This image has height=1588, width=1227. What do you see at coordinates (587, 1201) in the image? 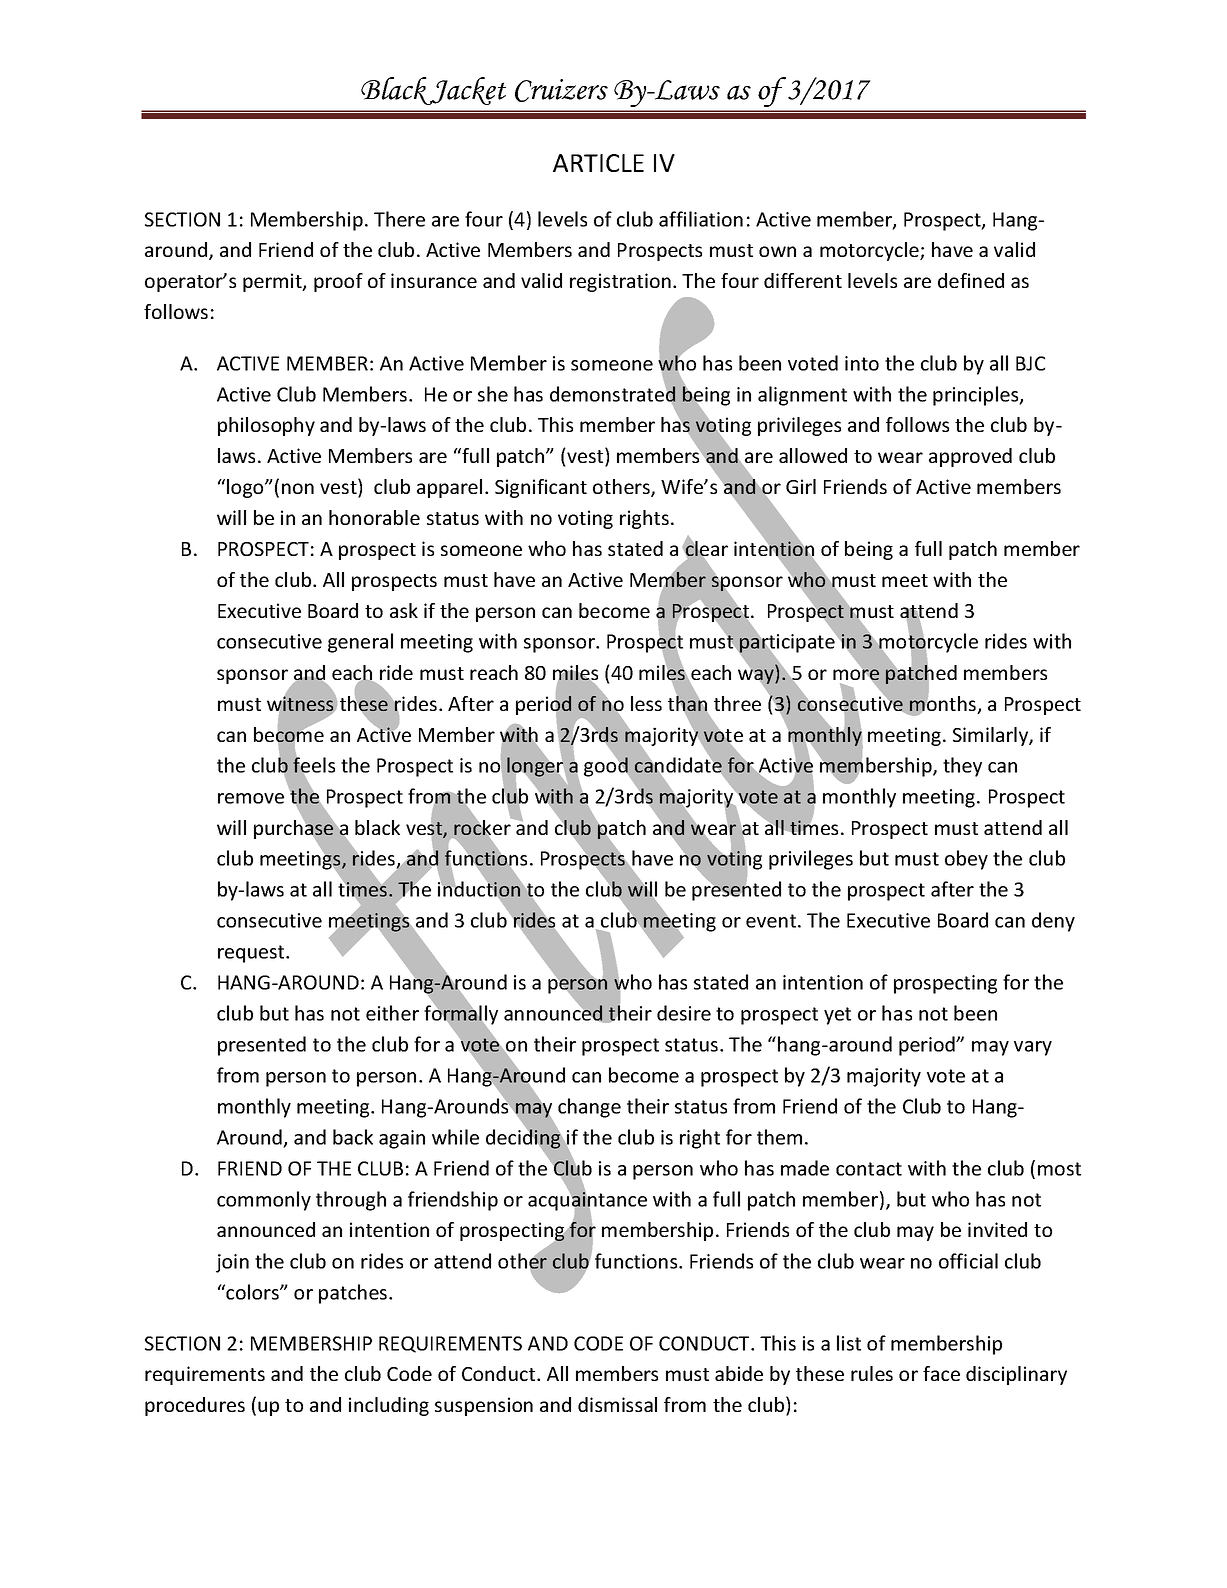
I see `acquaintance` at bounding box center [587, 1201].
